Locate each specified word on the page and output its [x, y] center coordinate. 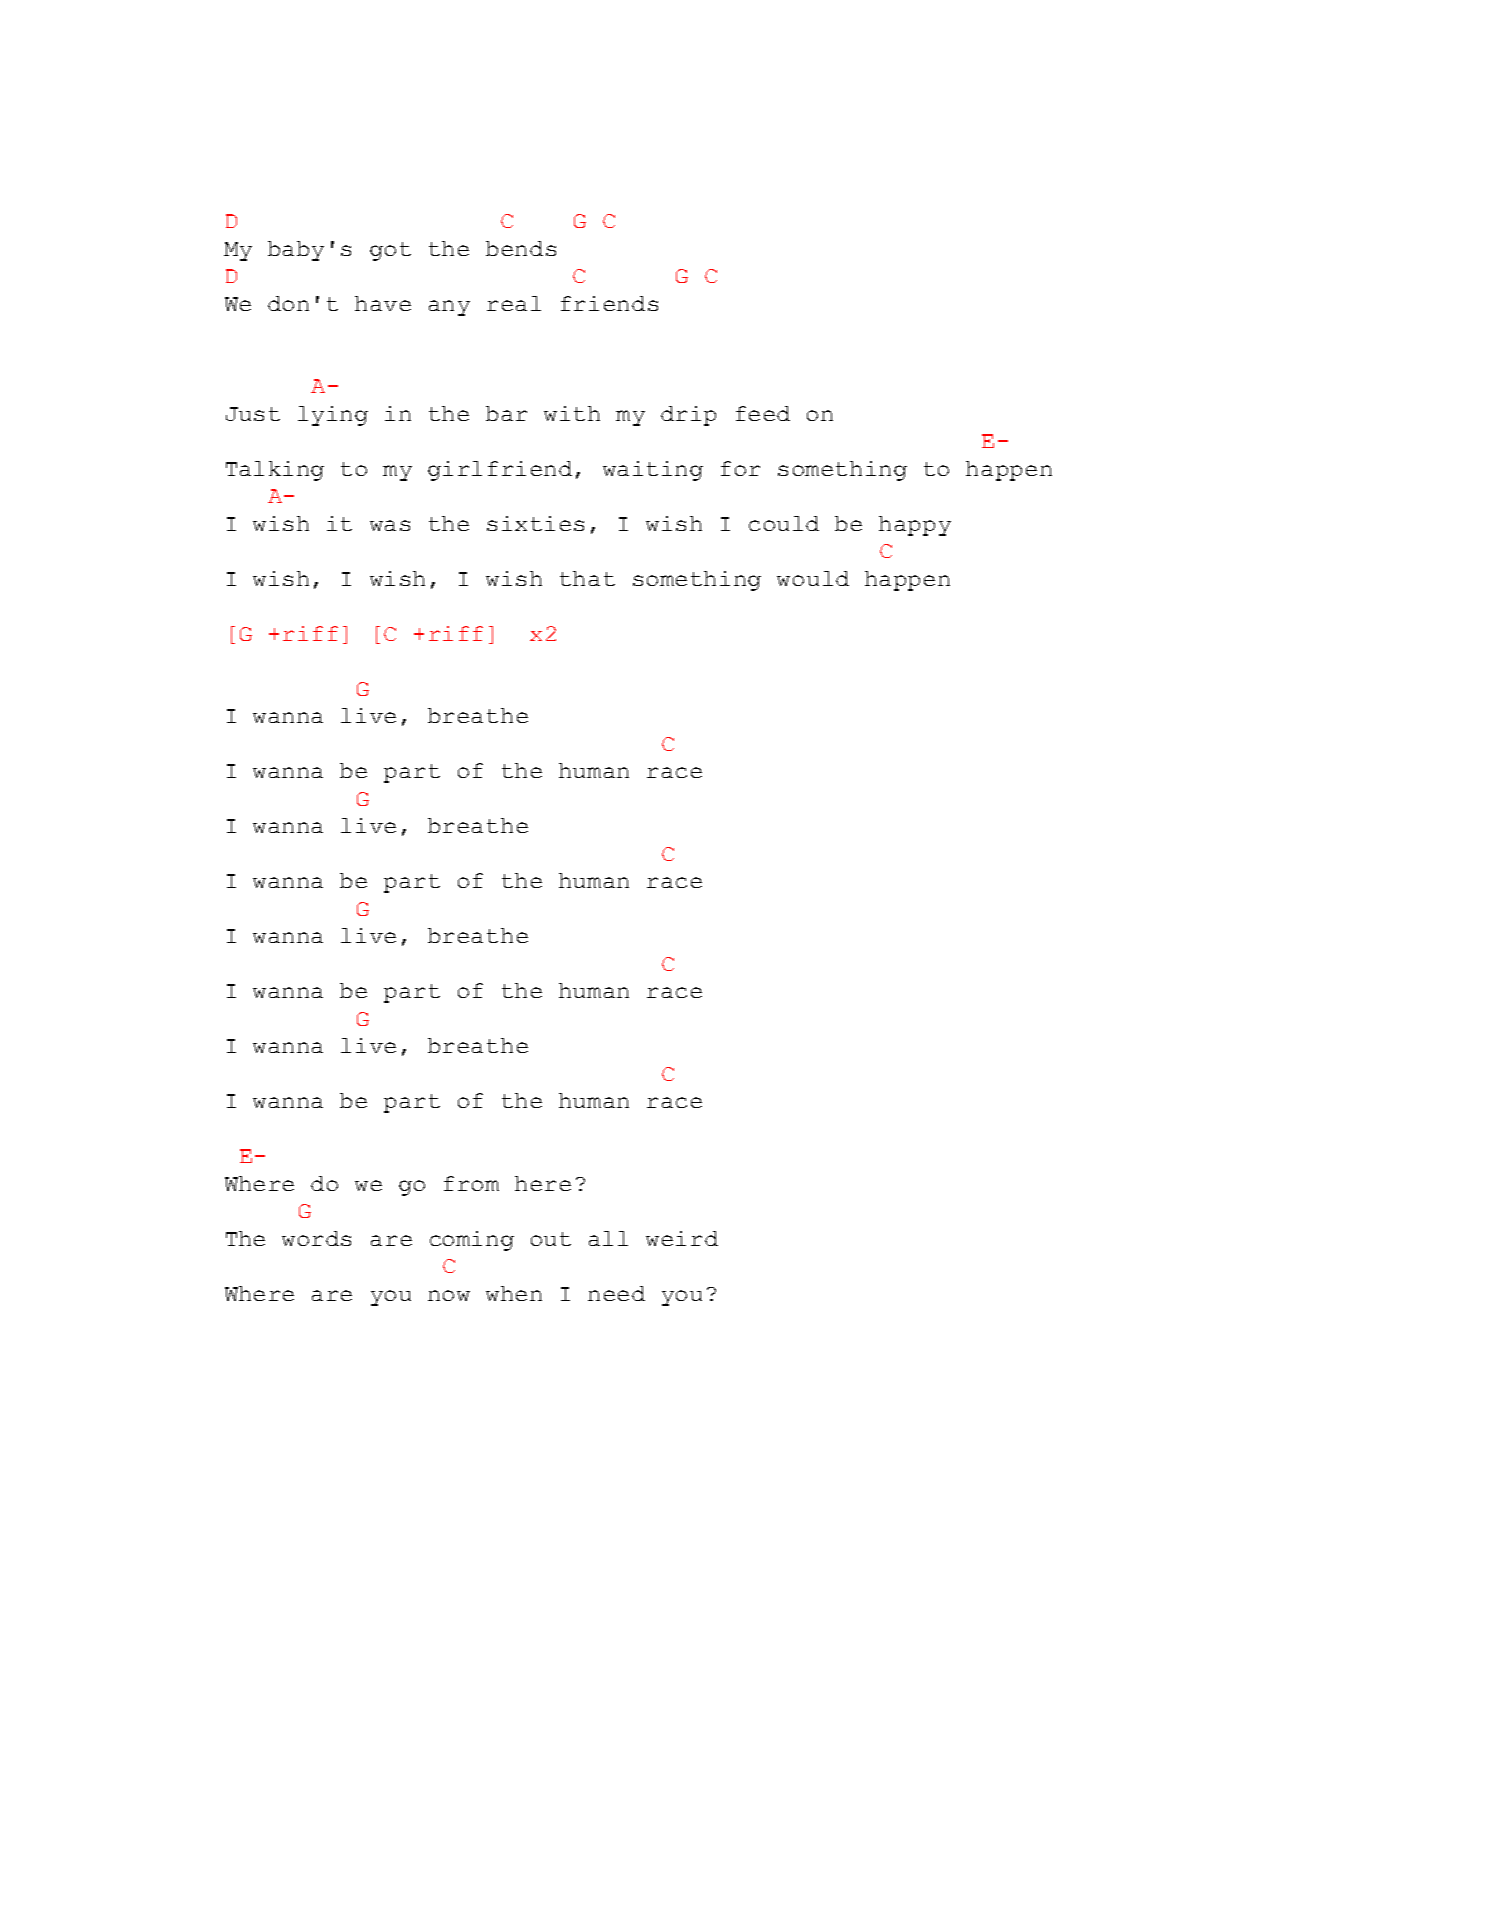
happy [915, 526]
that [587, 578]
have [383, 303]
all [608, 1238]
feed [763, 413]
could [784, 523]
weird [682, 1238]
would [813, 578]
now [449, 1295]
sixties [535, 523]
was [390, 525]
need [616, 1293]
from [471, 1183]
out [551, 1239]
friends [609, 303]
